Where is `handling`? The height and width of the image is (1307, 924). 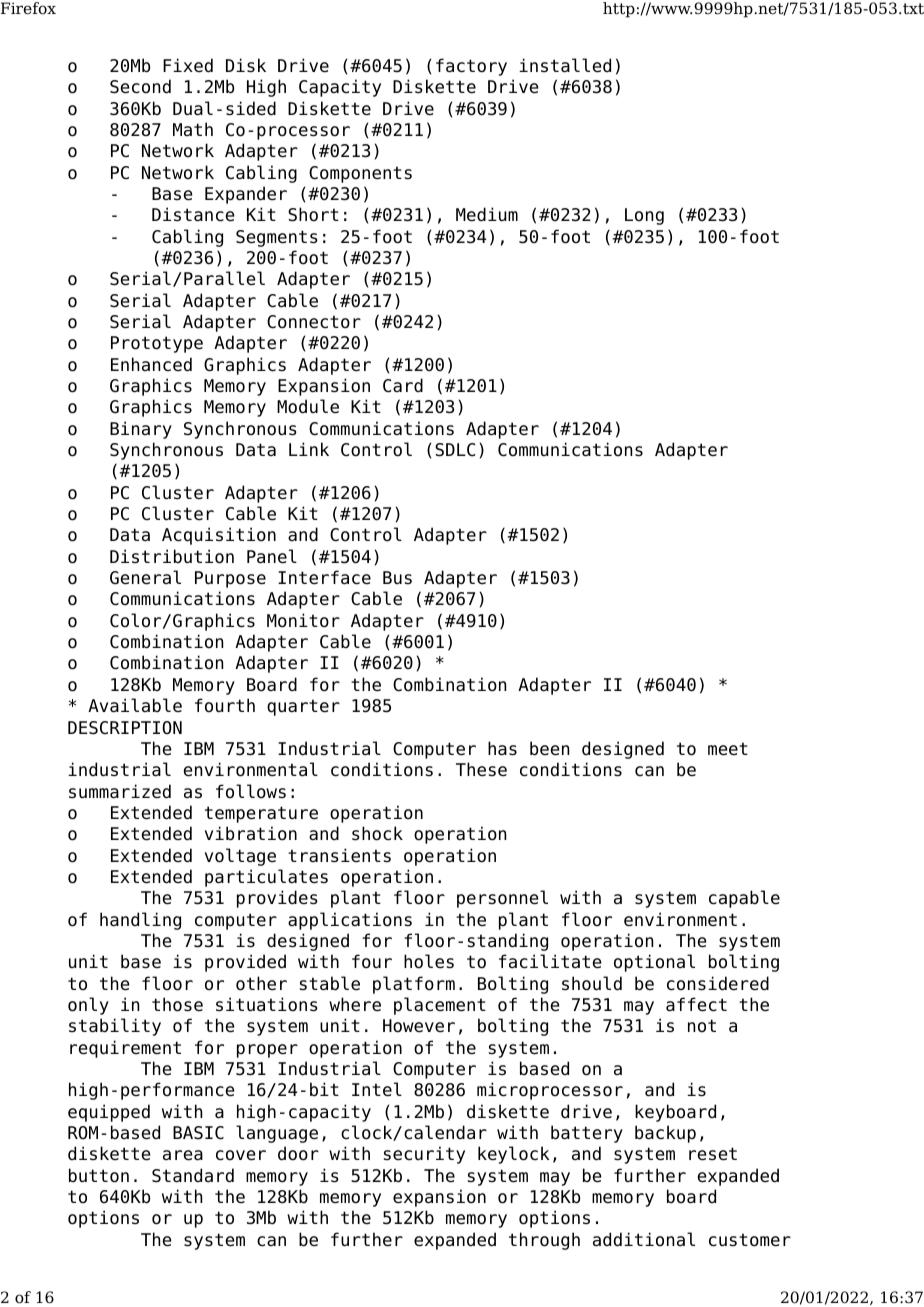 handling is located at coordinates (140, 921).
